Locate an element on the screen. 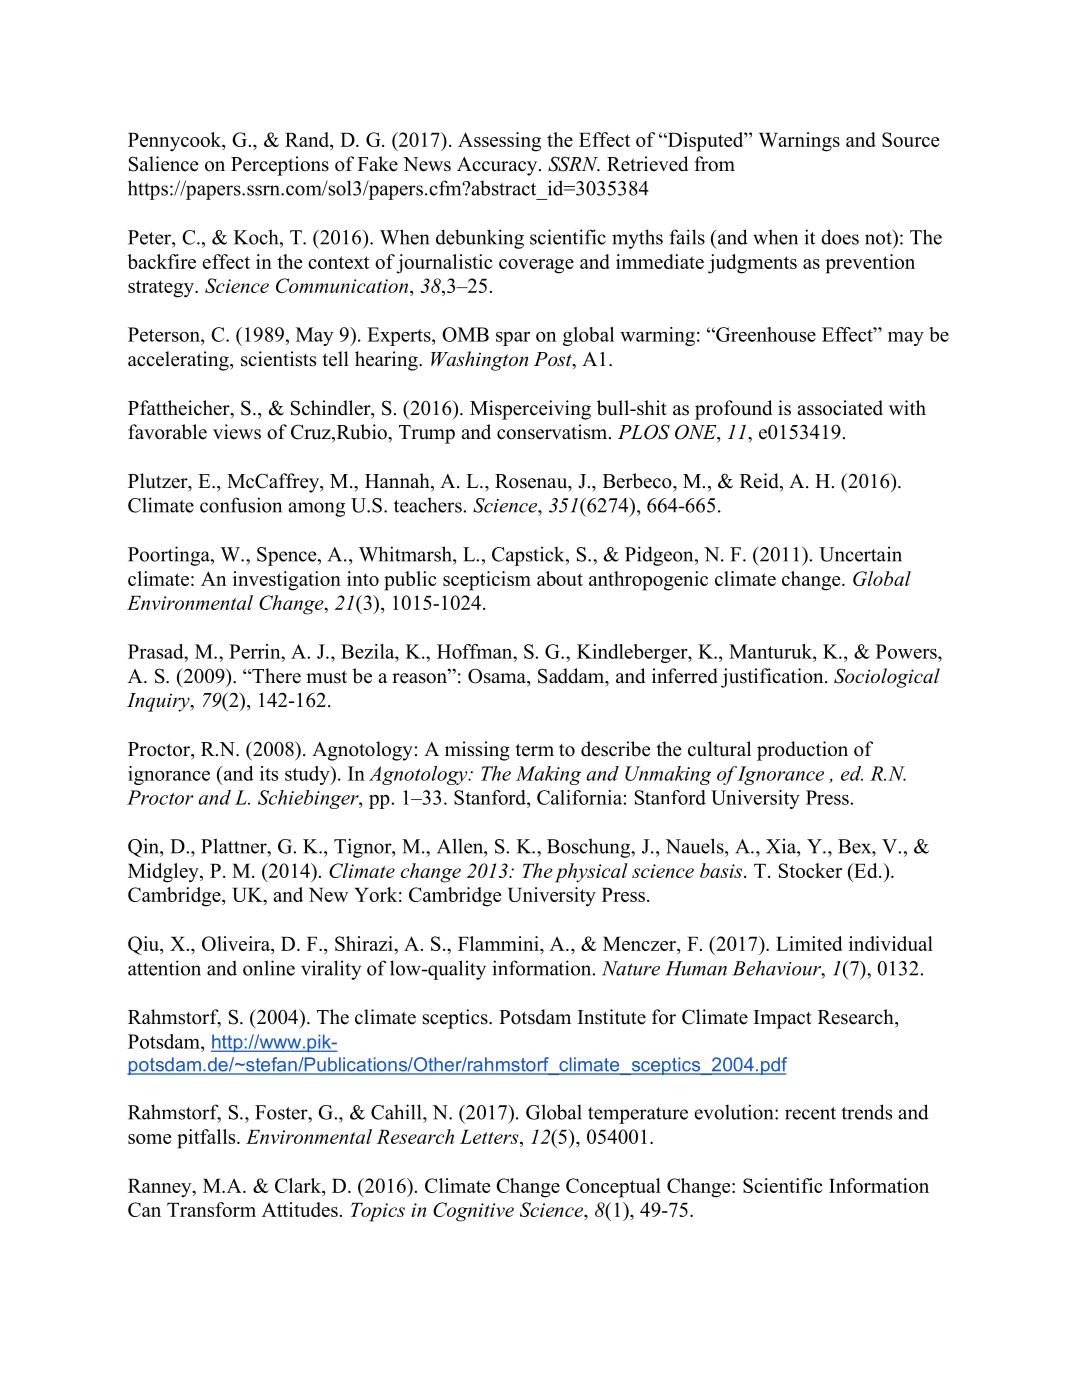 This screenshot has width=1075, height=1391. Stocker is located at coordinates (810, 870).
